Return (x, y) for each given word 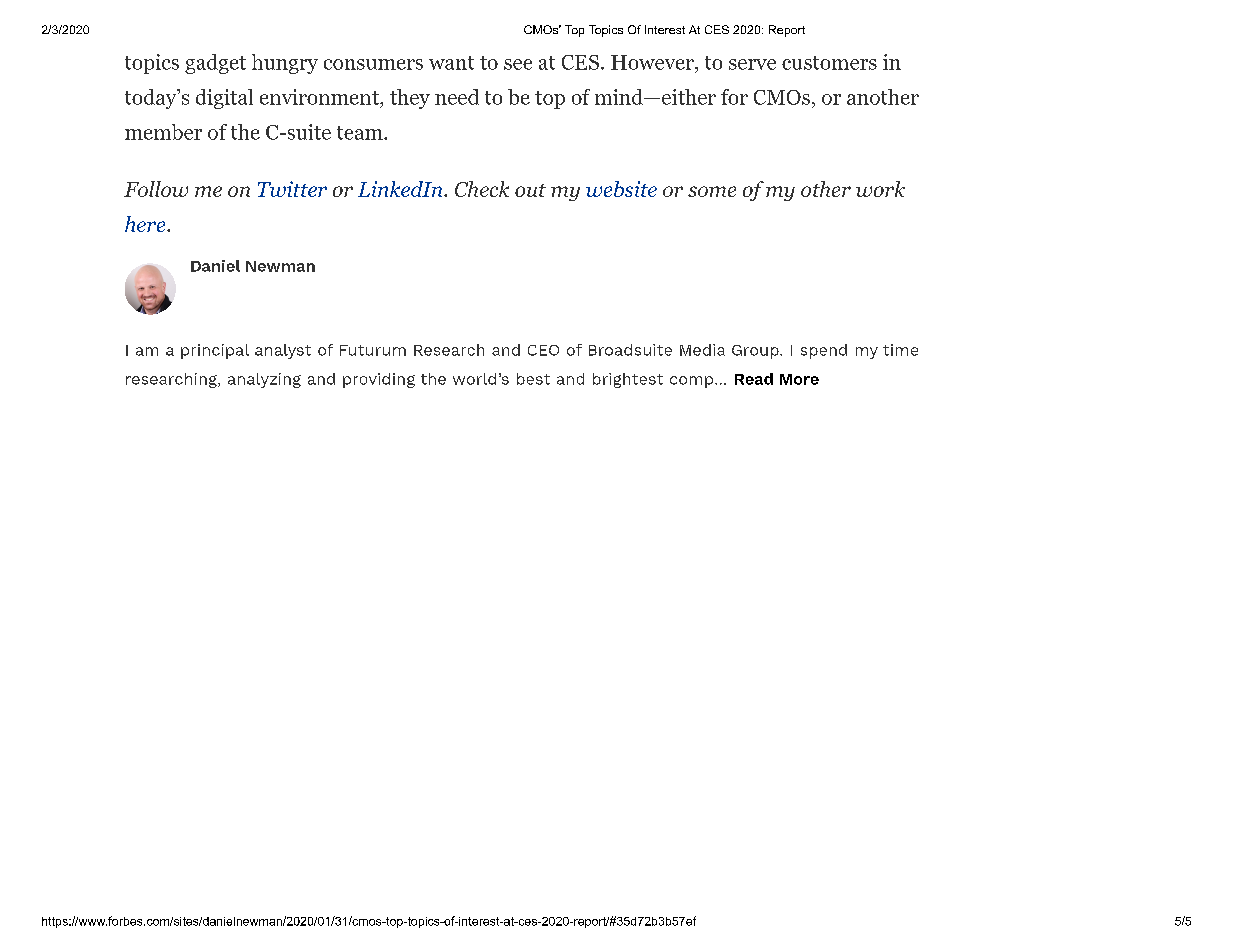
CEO (543, 350)
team (361, 133)
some (712, 191)
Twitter (292, 189)
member (163, 132)
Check (482, 189)
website (621, 189)
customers (829, 63)
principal (215, 351)
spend (824, 351)
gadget (215, 64)
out (530, 190)
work (880, 189)
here (146, 224)
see (518, 64)
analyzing (264, 380)
